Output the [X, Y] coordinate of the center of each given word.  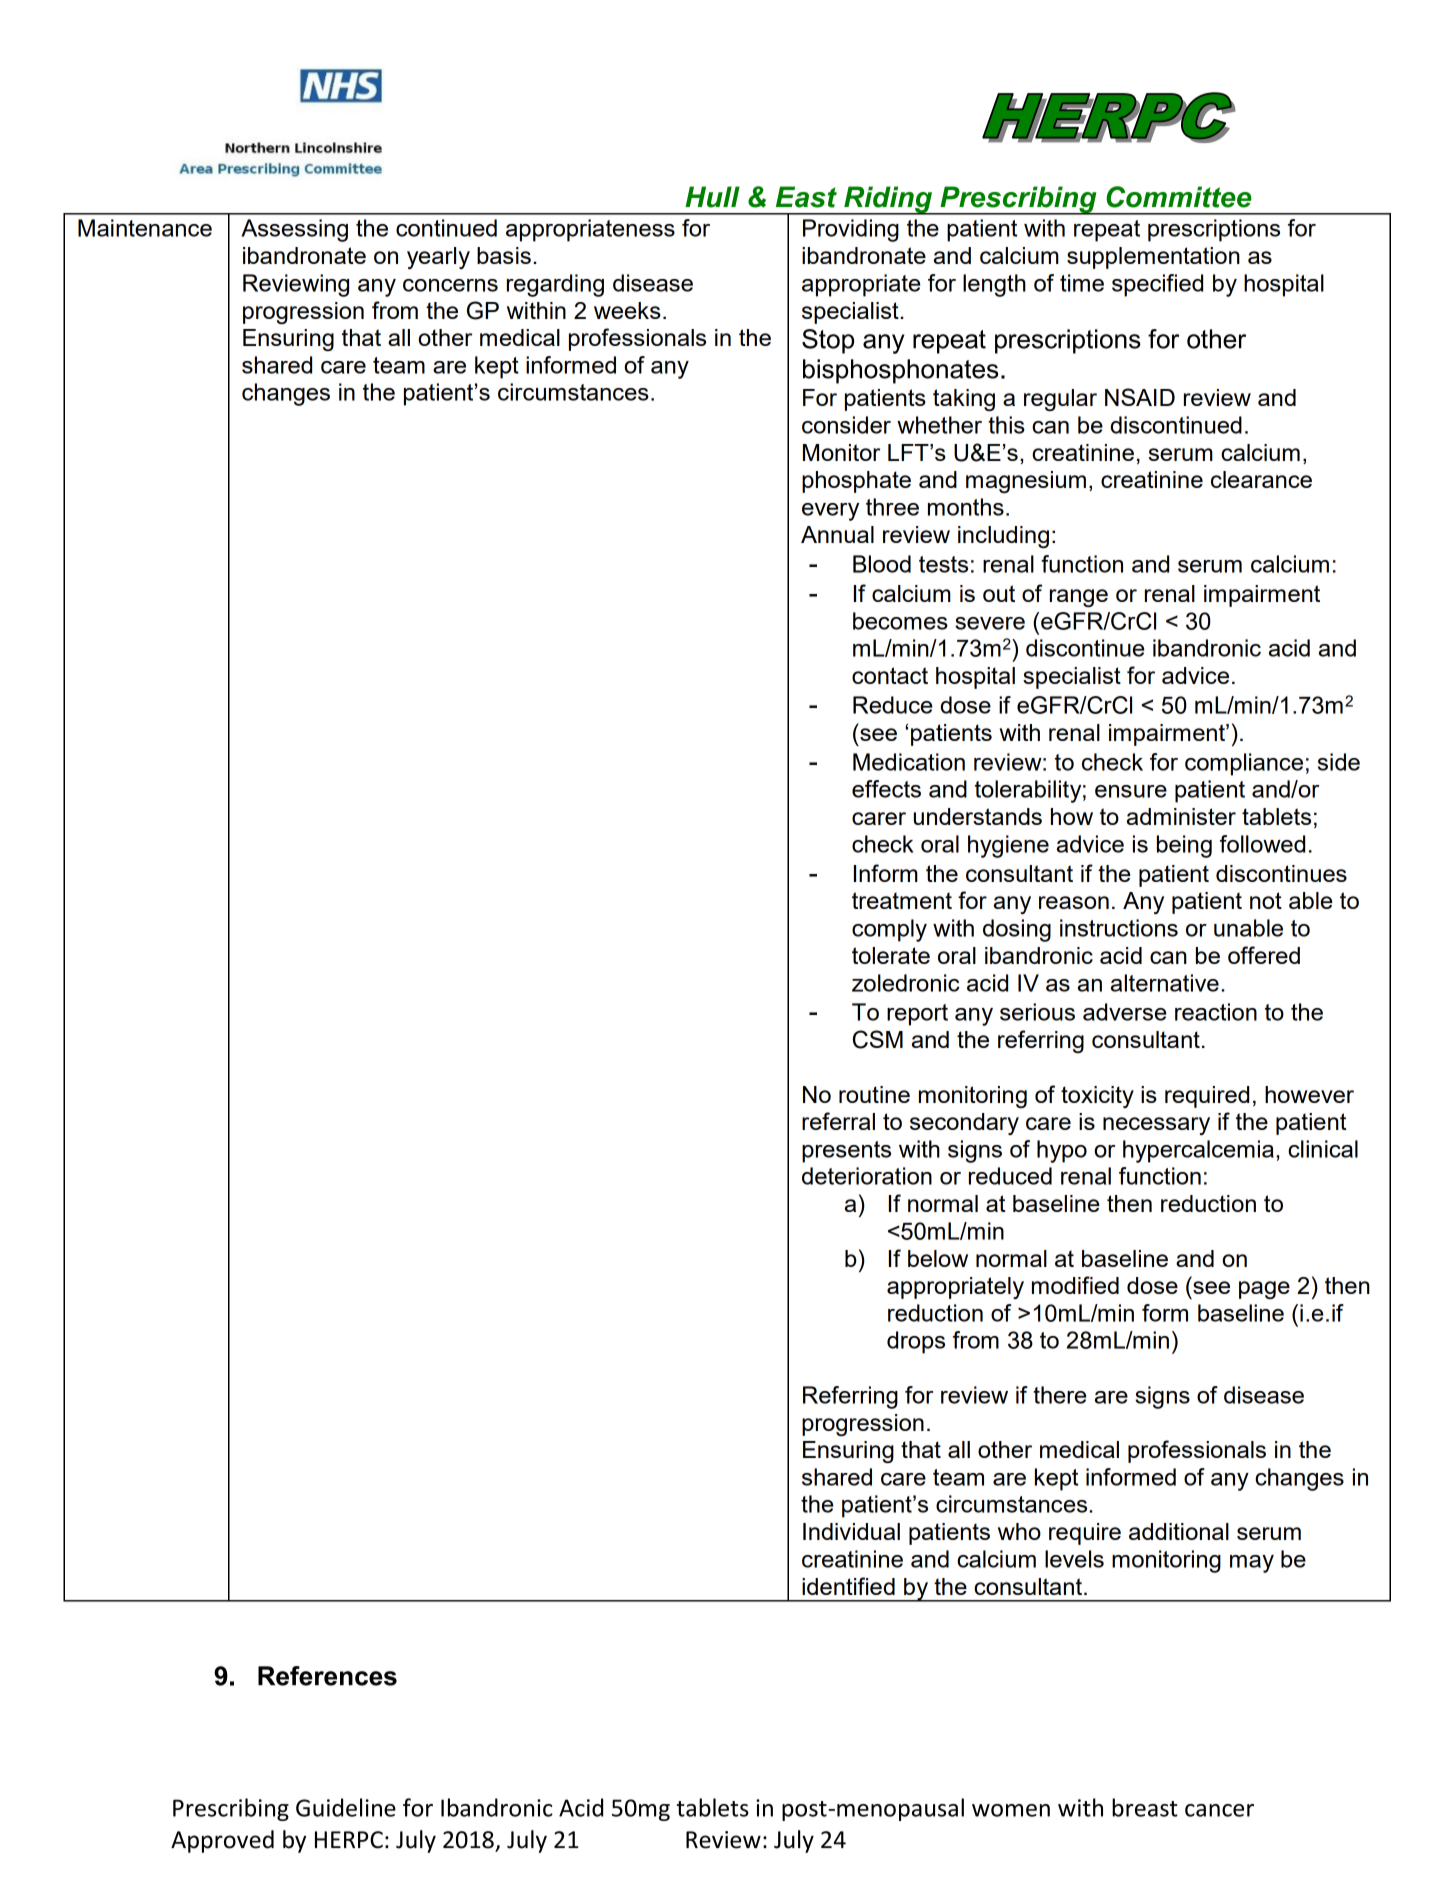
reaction [1216, 1012]
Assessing [294, 230]
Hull [712, 197]
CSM [878, 1039]
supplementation [1153, 258]
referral [838, 1121]
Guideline [346, 1807]
